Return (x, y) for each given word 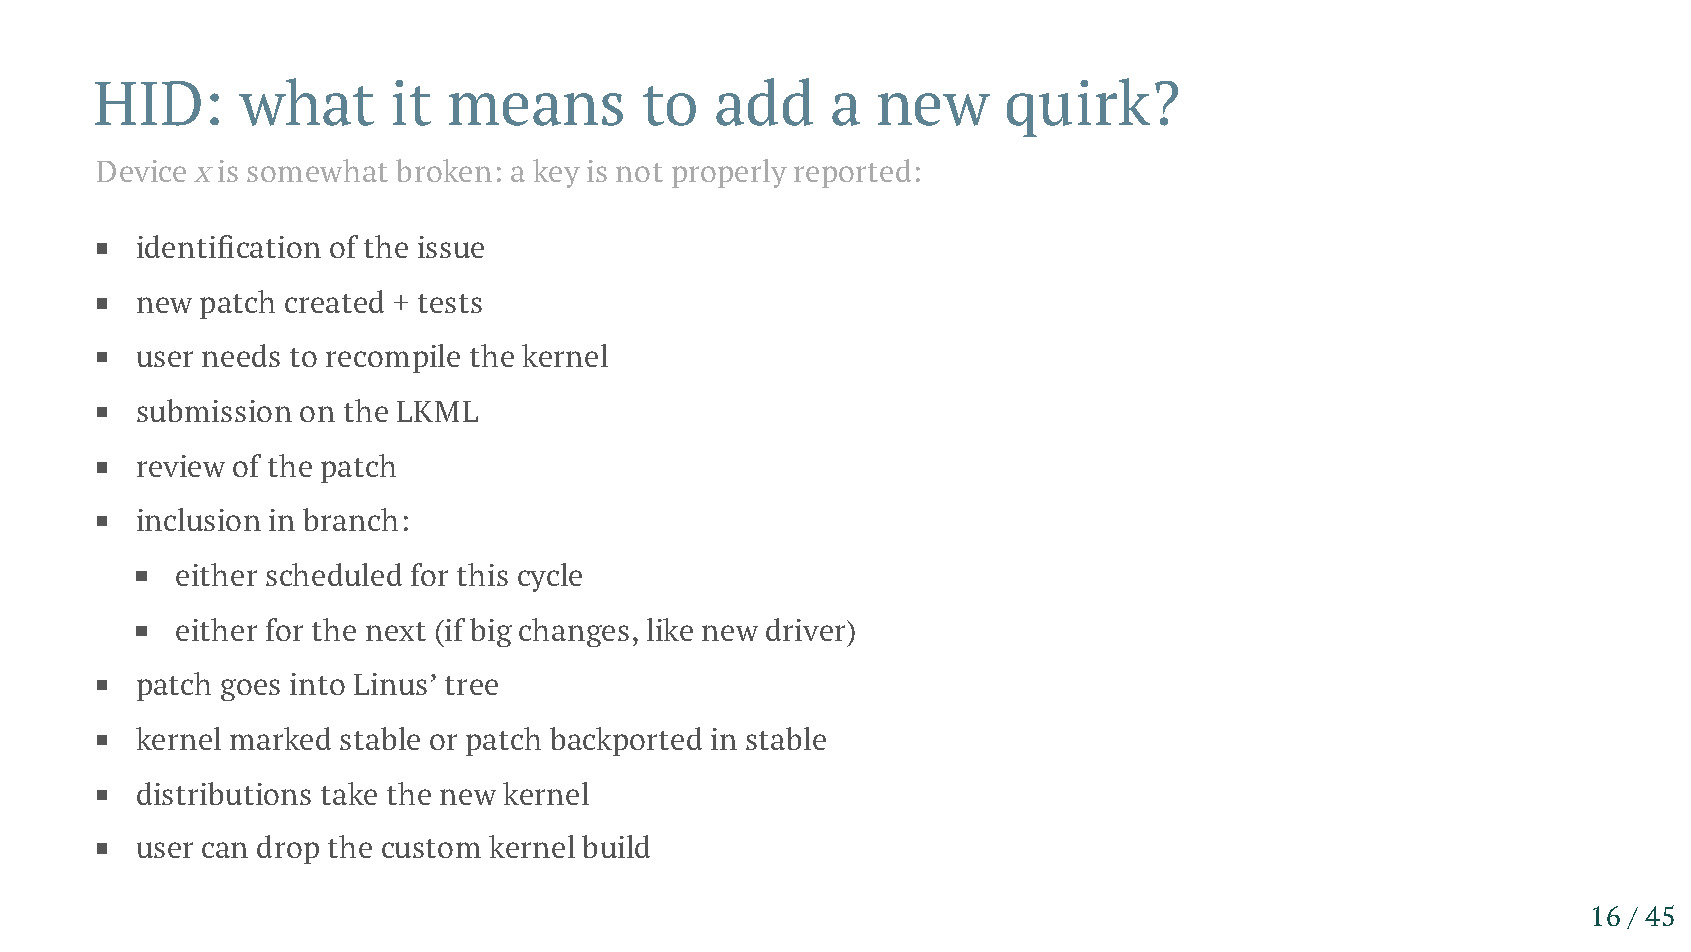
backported (626, 741)
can (225, 850)
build (616, 846)
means (536, 109)
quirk (1078, 107)
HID (148, 103)
